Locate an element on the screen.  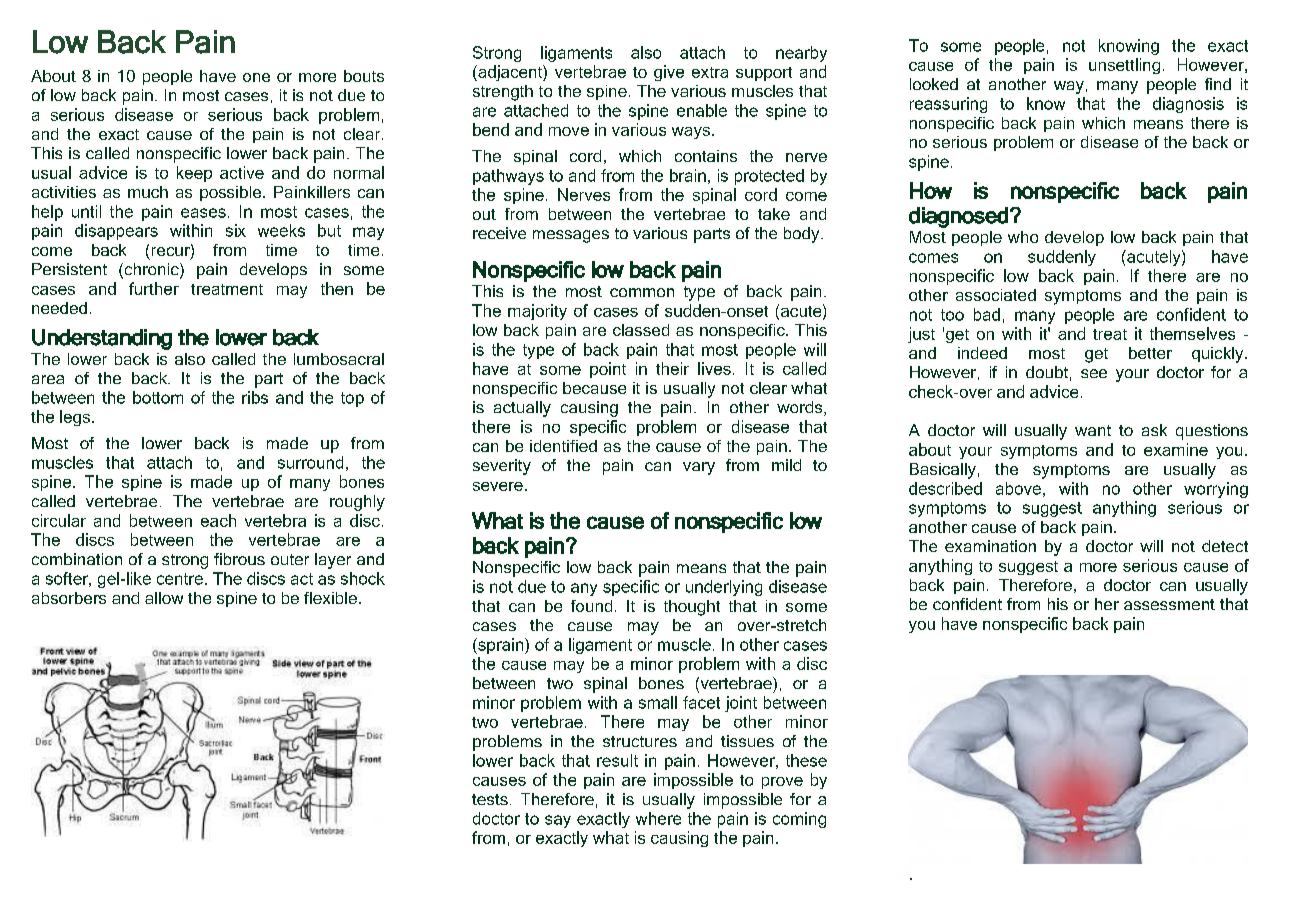
tests is located at coordinates (490, 799).
